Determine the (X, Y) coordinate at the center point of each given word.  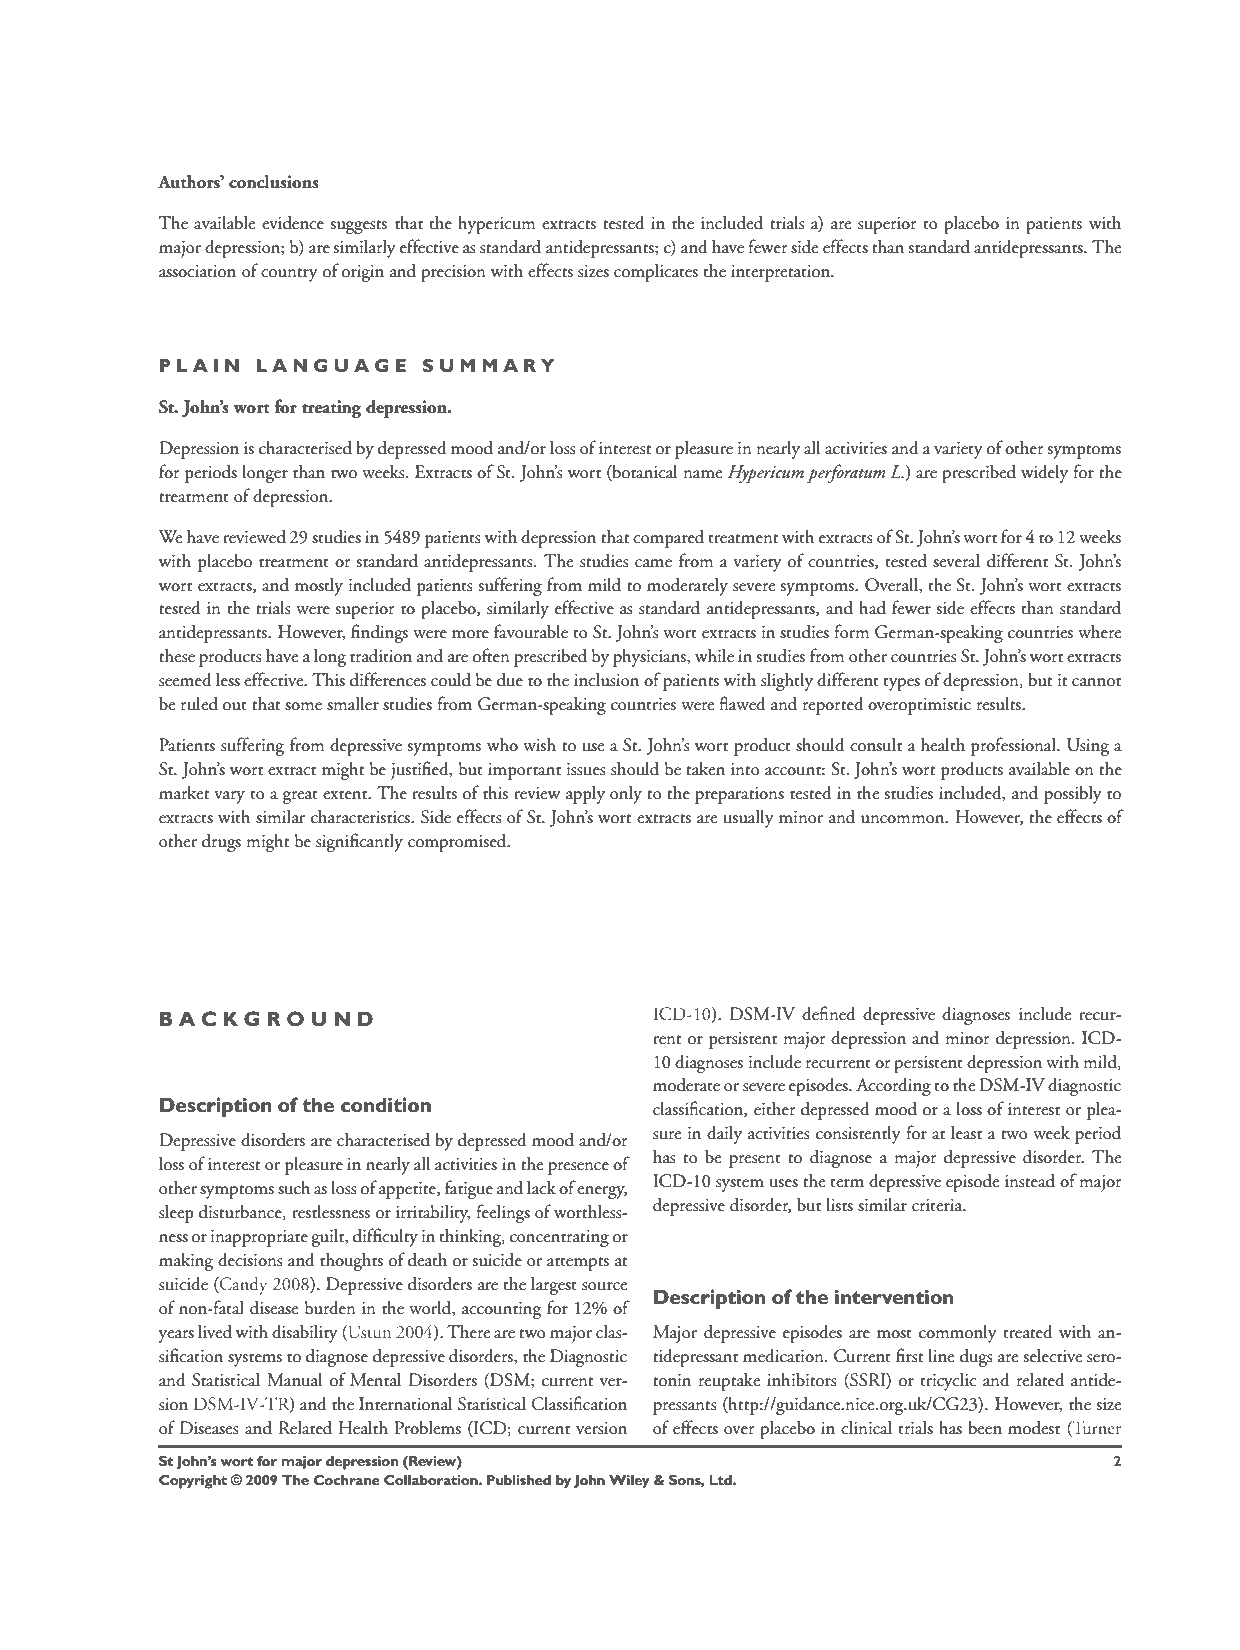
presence (578, 1168)
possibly (1073, 794)
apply (585, 794)
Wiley (629, 1482)
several (956, 560)
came (653, 563)
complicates (656, 272)
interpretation (782, 273)
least (966, 1132)
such (294, 1187)
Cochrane (347, 1480)
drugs (221, 843)
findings (379, 633)
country (289, 275)
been (985, 1427)
